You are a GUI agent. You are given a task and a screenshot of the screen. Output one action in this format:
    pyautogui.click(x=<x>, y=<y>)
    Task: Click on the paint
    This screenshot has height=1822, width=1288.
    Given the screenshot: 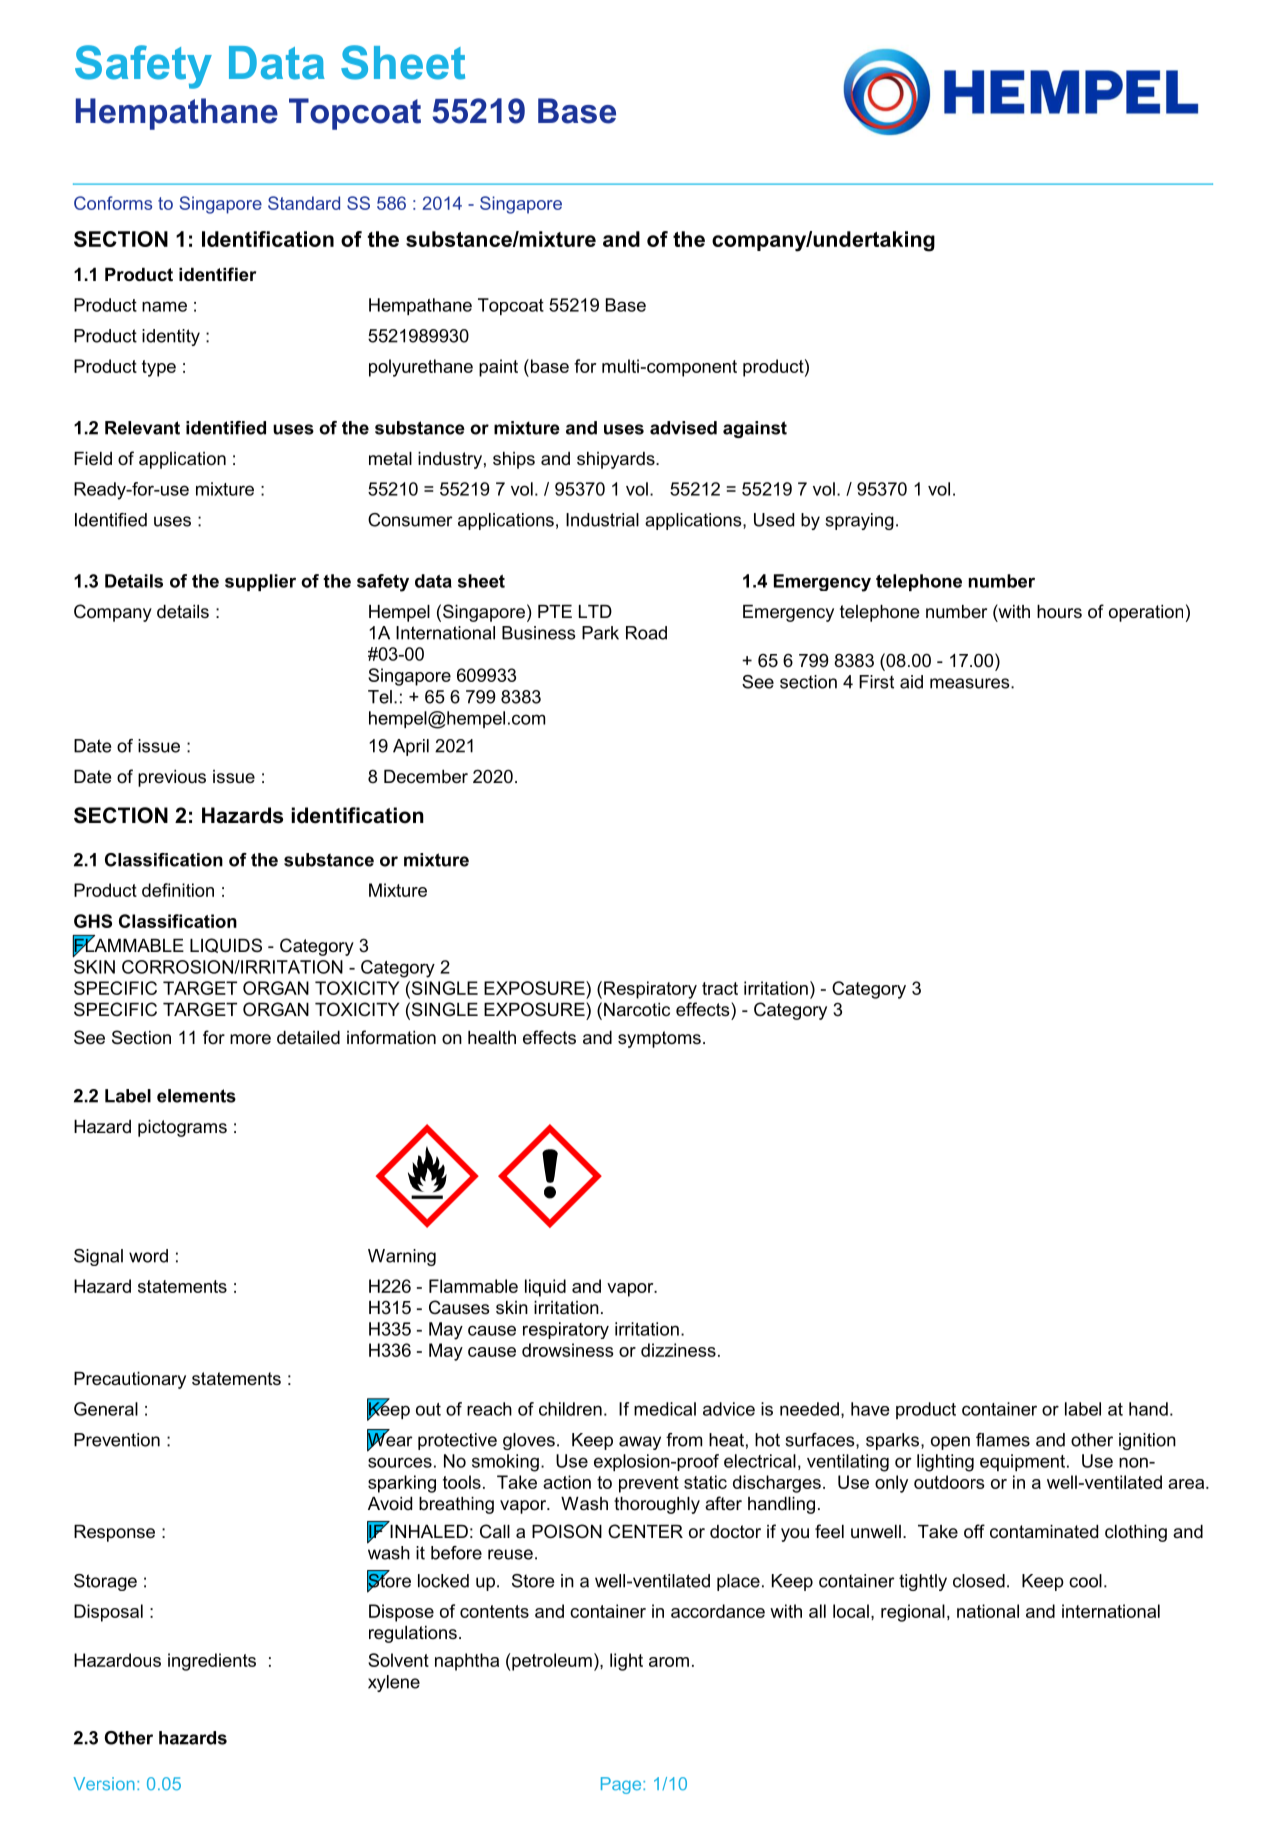 What is the action you would take?
    pyautogui.click(x=498, y=368)
